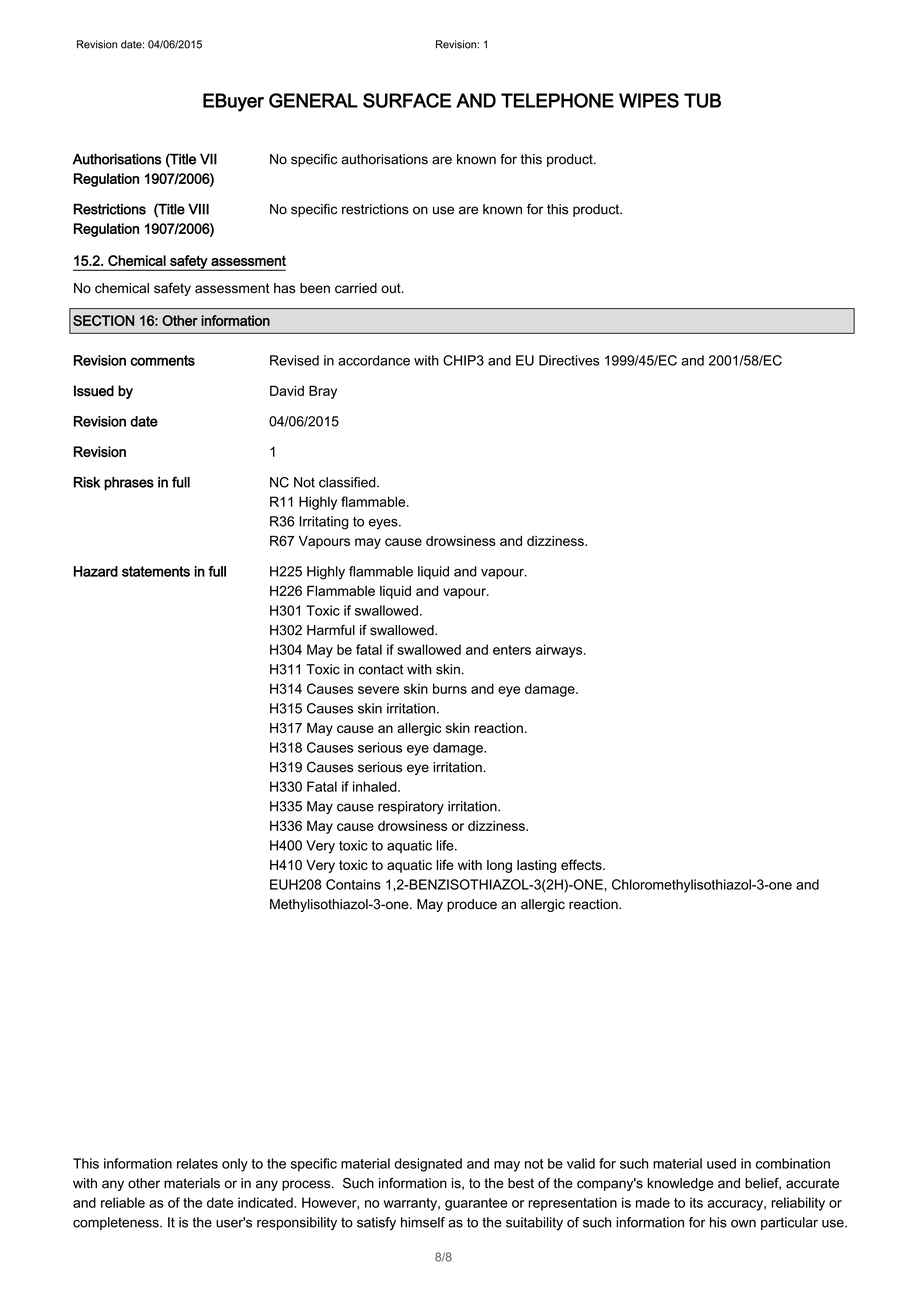  Describe the element at coordinates (702, 100) in the screenshot. I see `TUB` at that location.
